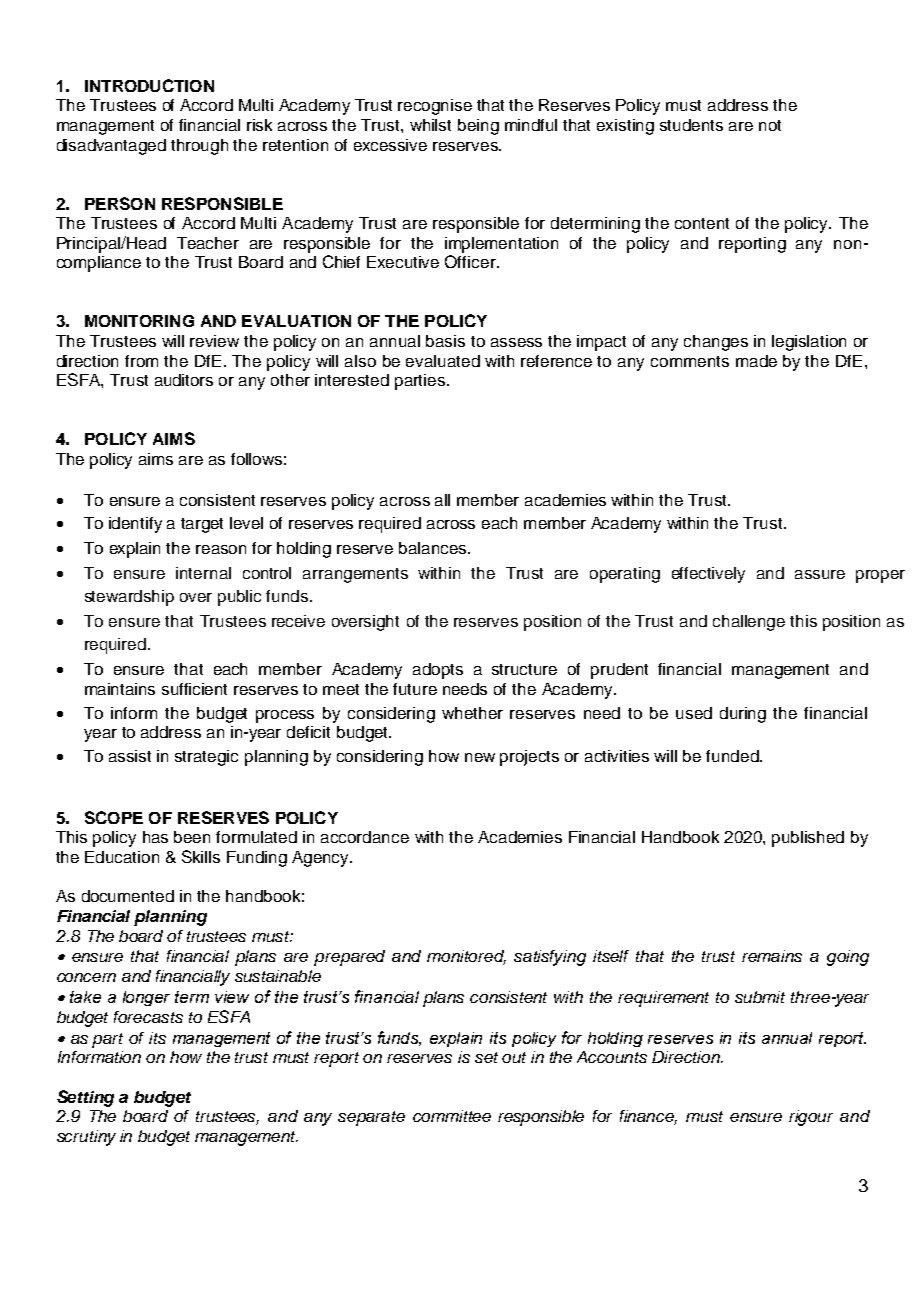 The image size is (924, 1308). What do you see at coordinates (811, 1118) in the document?
I see `rigour` at bounding box center [811, 1118].
